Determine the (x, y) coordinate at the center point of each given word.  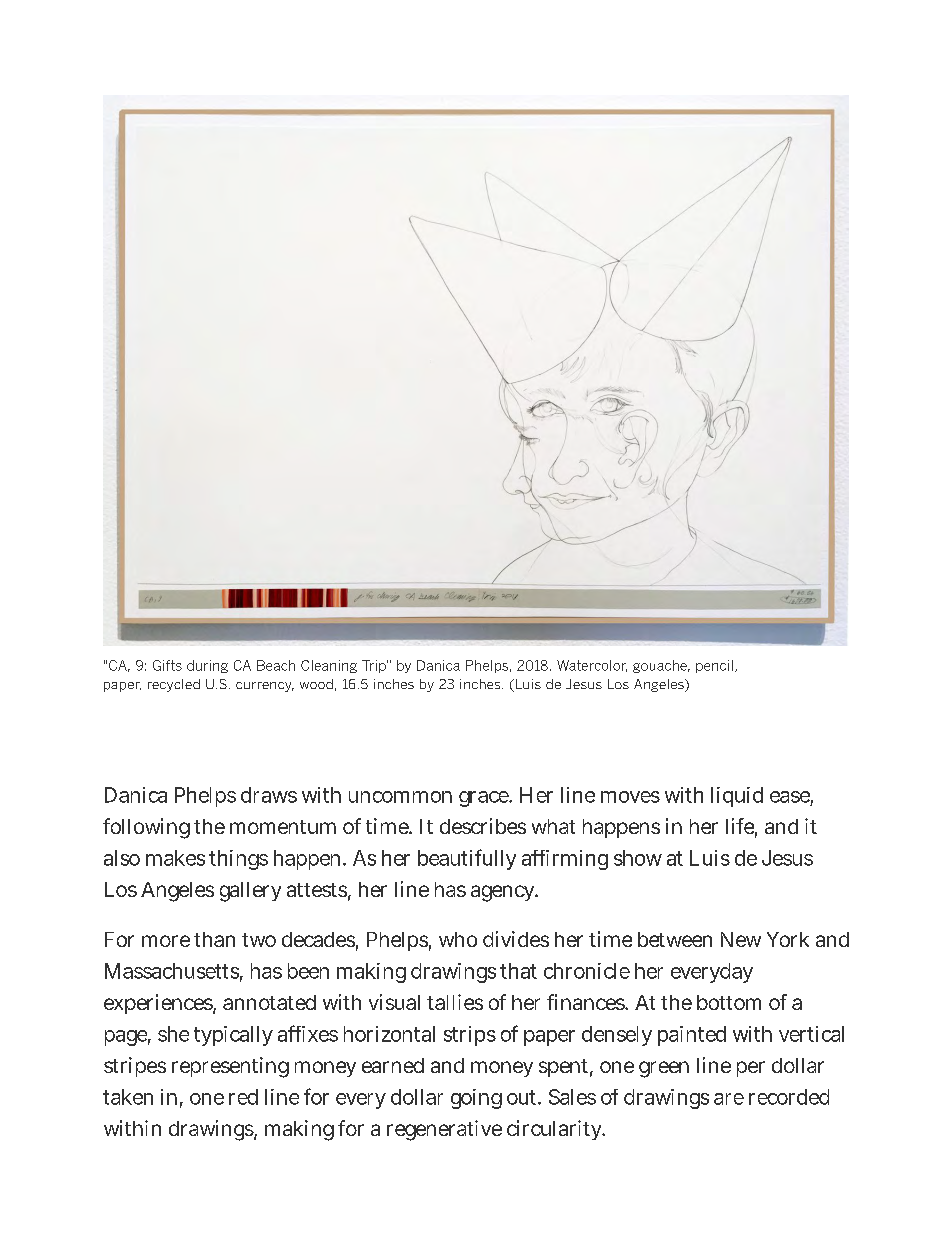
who (458, 939)
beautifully (467, 859)
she (173, 1034)
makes (175, 858)
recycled (174, 685)
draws (269, 795)
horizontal (389, 1034)
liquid (737, 797)
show (638, 858)
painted (692, 1036)
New (741, 939)
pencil (714, 666)
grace (485, 799)
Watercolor (592, 666)
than (214, 939)
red (243, 1097)
